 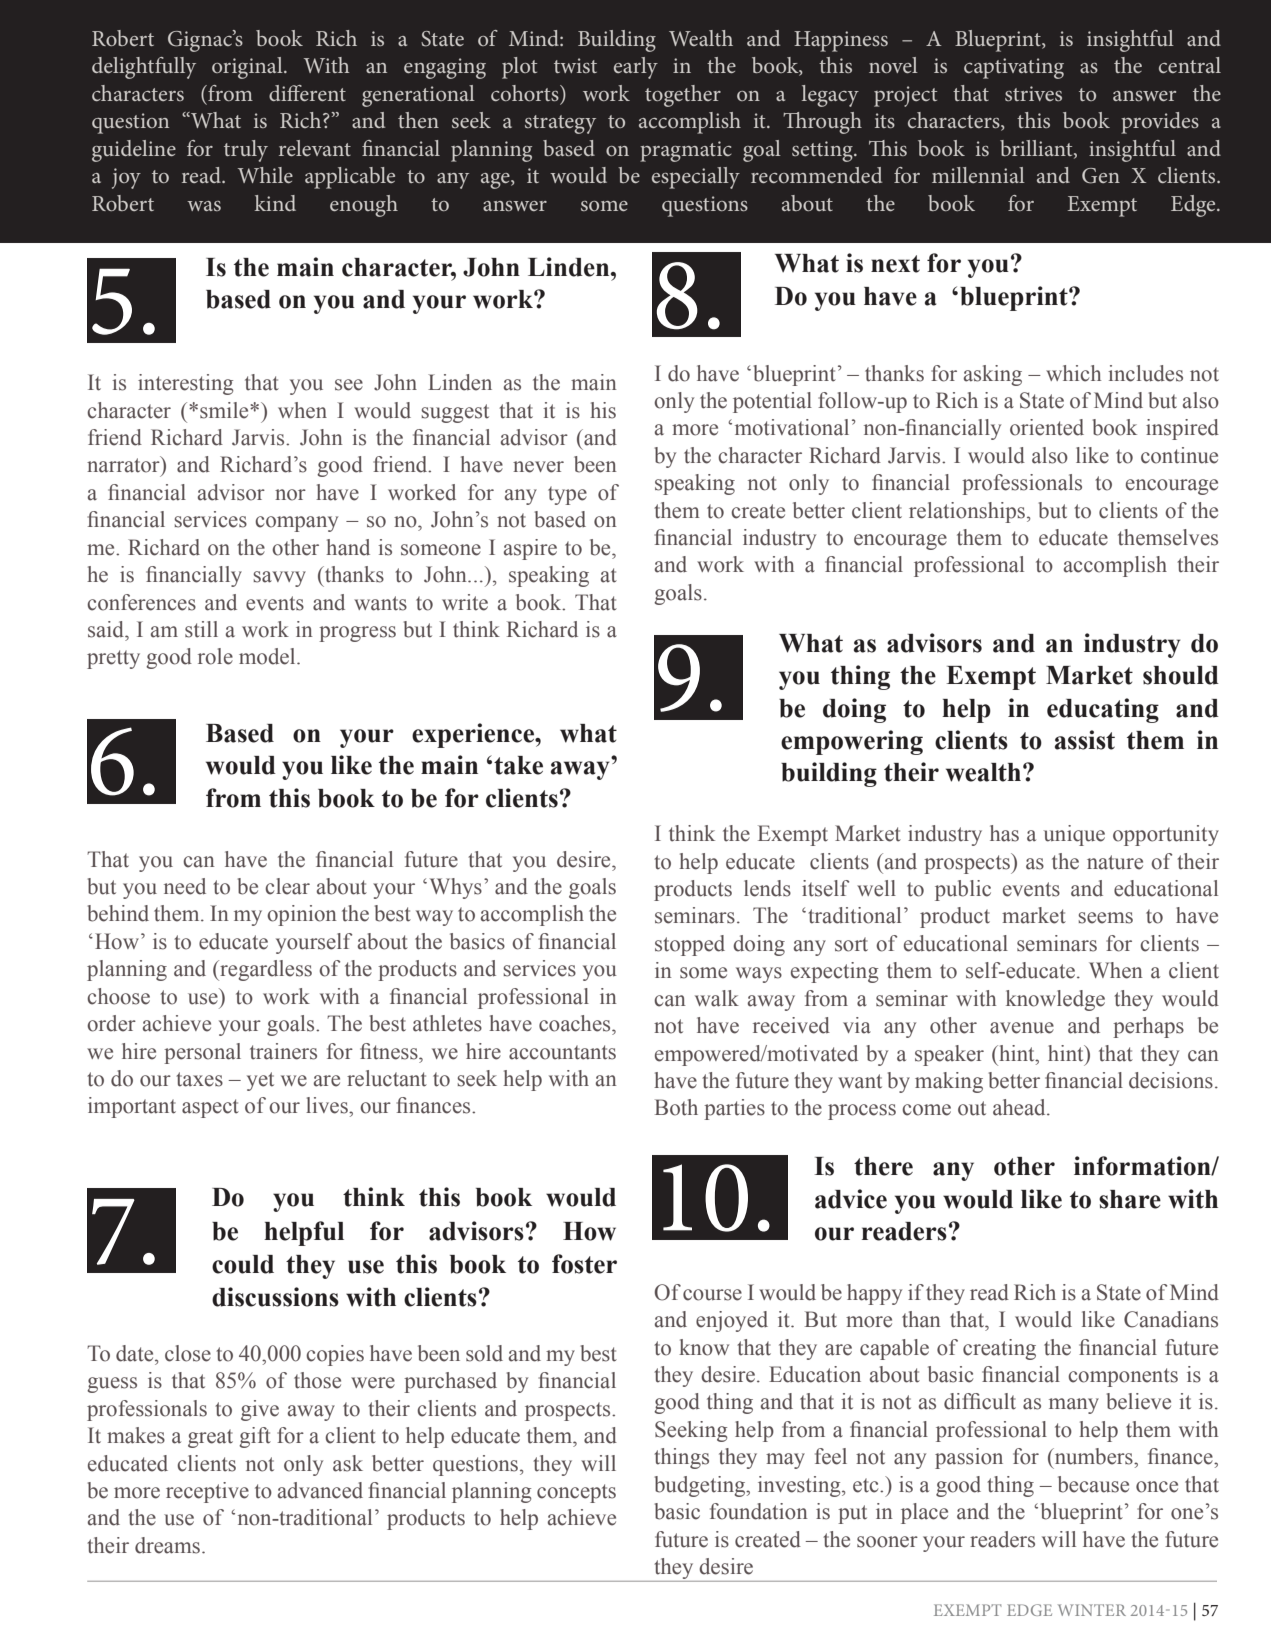 What do you see at coordinates (759, 1511) in the screenshot?
I see `foundation` at bounding box center [759, 1511].
